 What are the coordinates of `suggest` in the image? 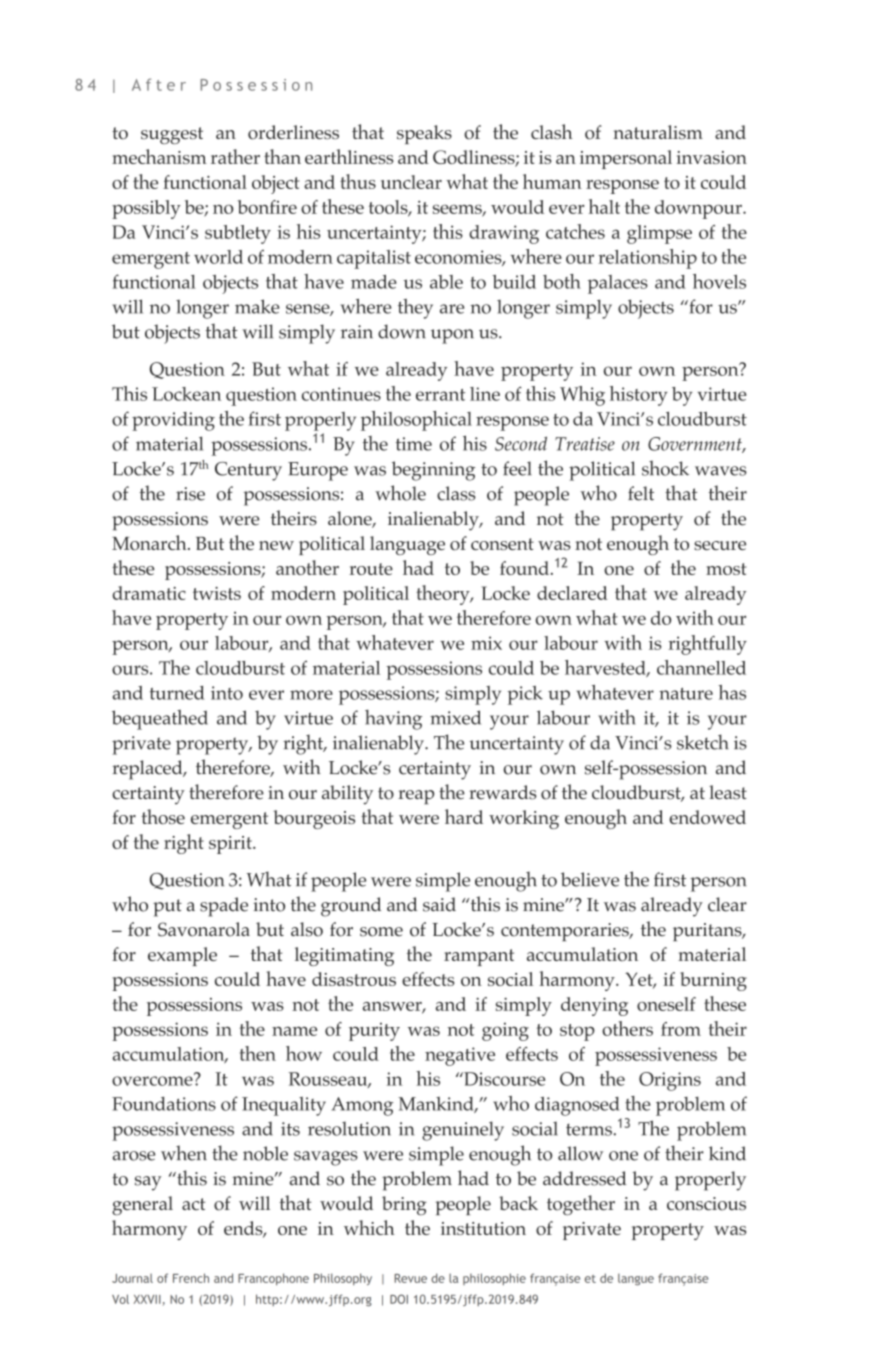 It's located at (172, 135).
